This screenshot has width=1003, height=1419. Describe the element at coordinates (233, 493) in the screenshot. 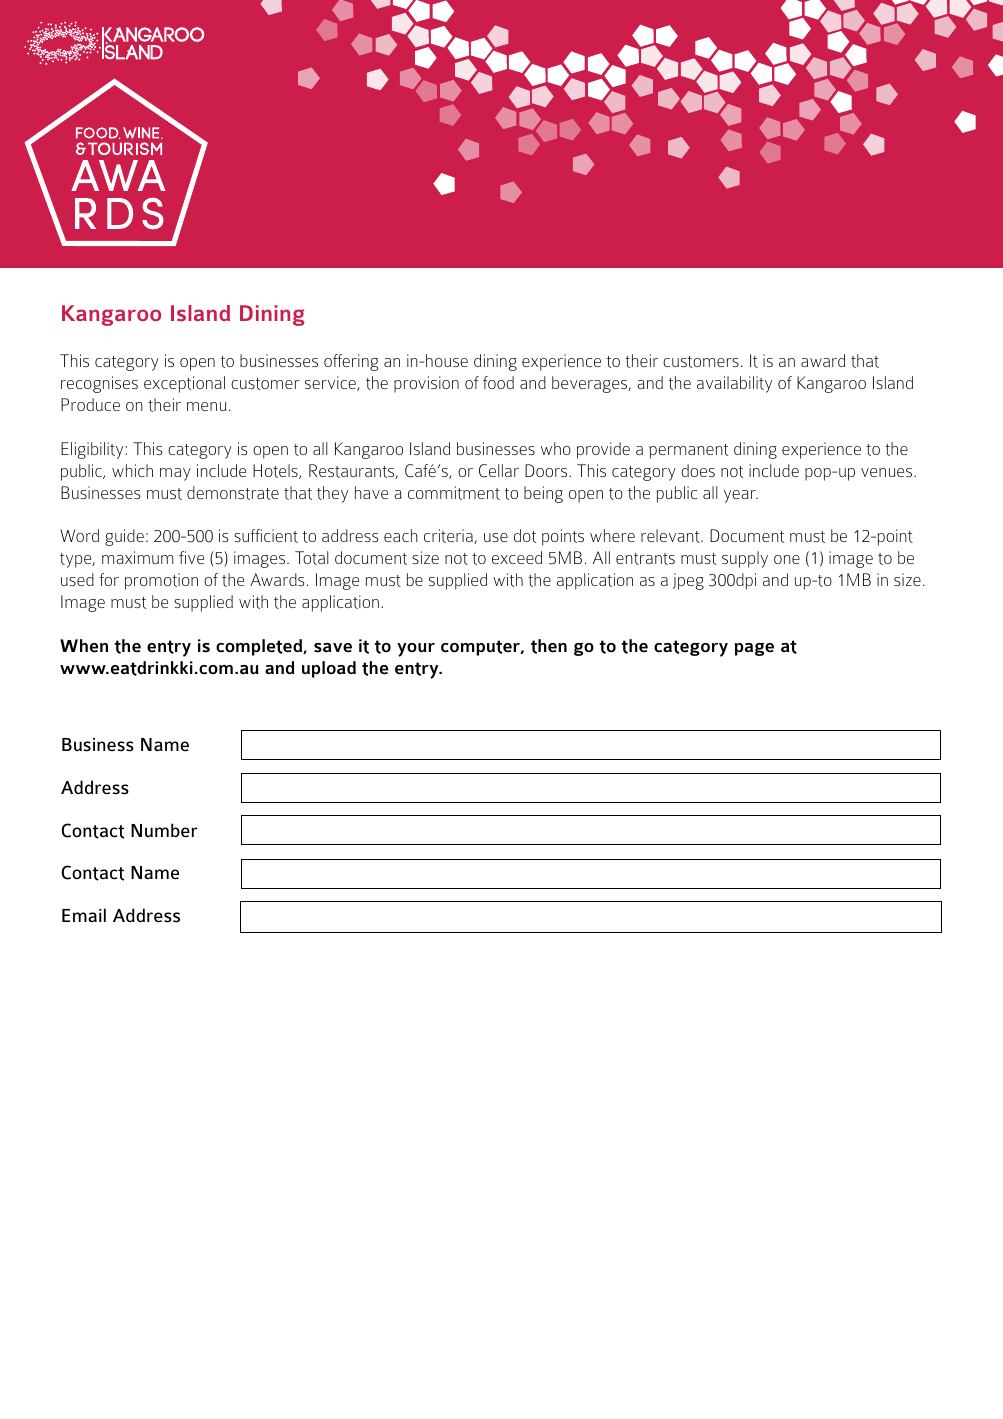

I see `demonstrate` at that location.
